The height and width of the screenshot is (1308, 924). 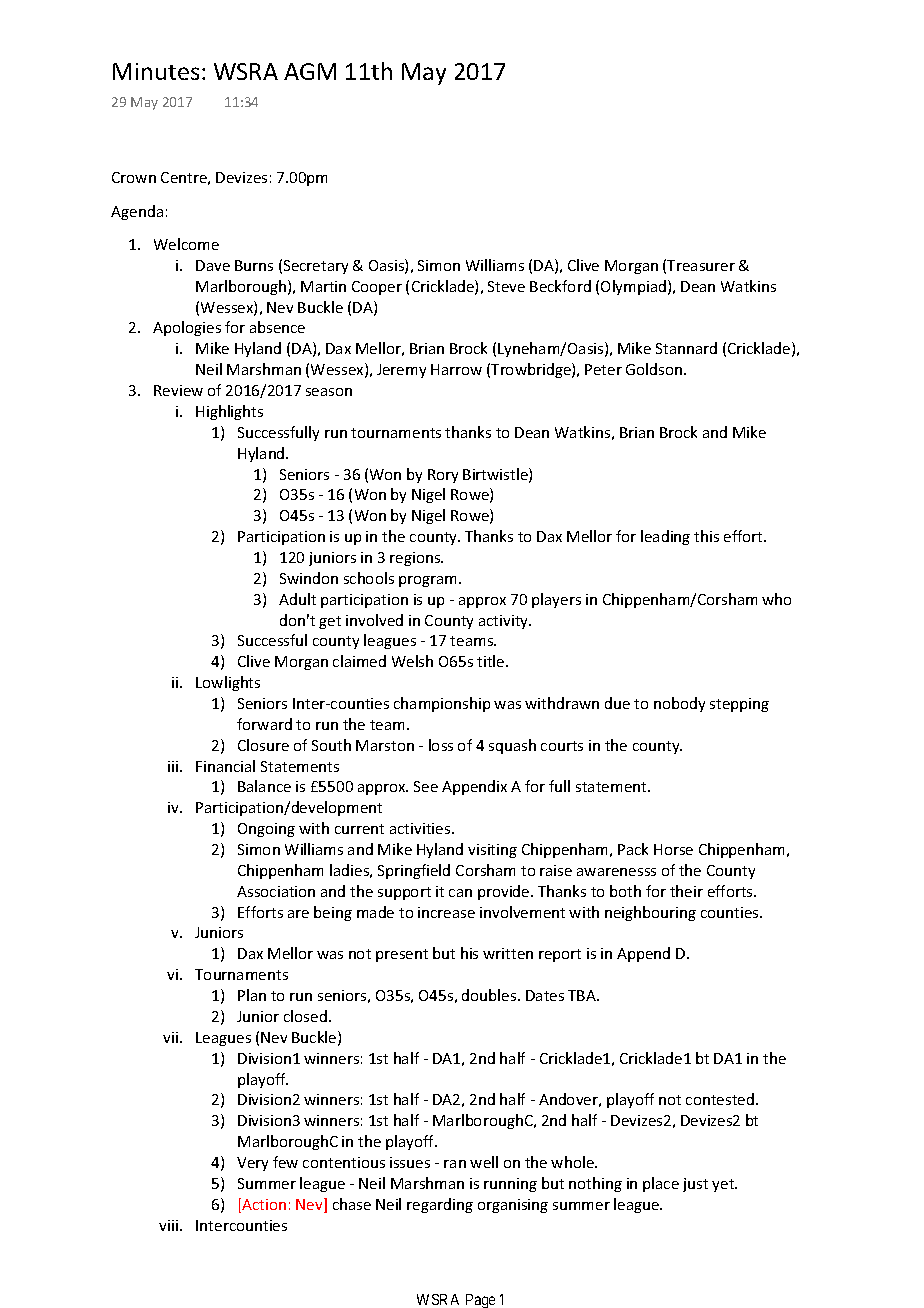 I want to click on Page, so click(x=480, y=1301).
